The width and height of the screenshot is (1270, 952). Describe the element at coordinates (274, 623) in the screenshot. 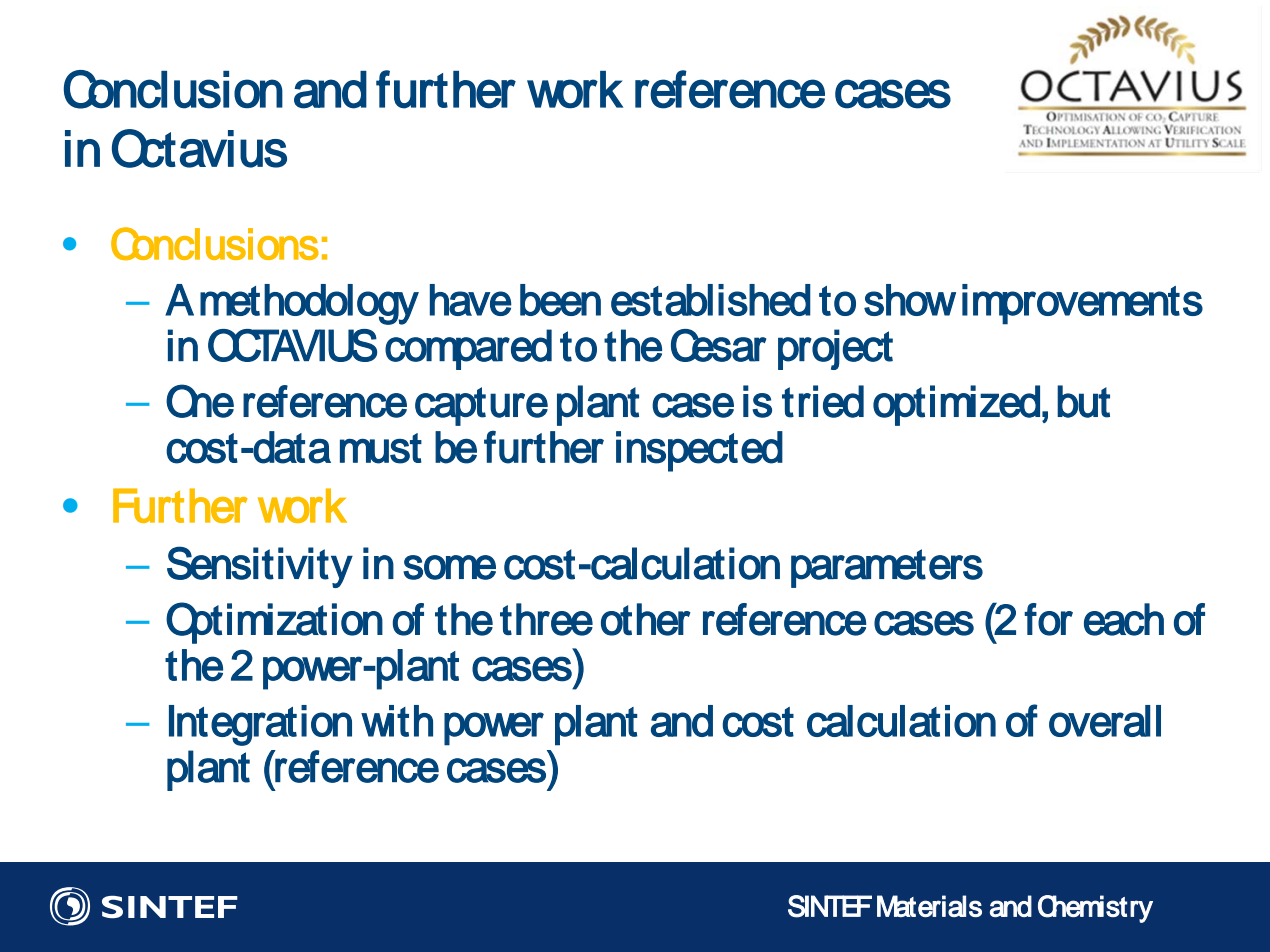

I see `Optimization` at that location.
